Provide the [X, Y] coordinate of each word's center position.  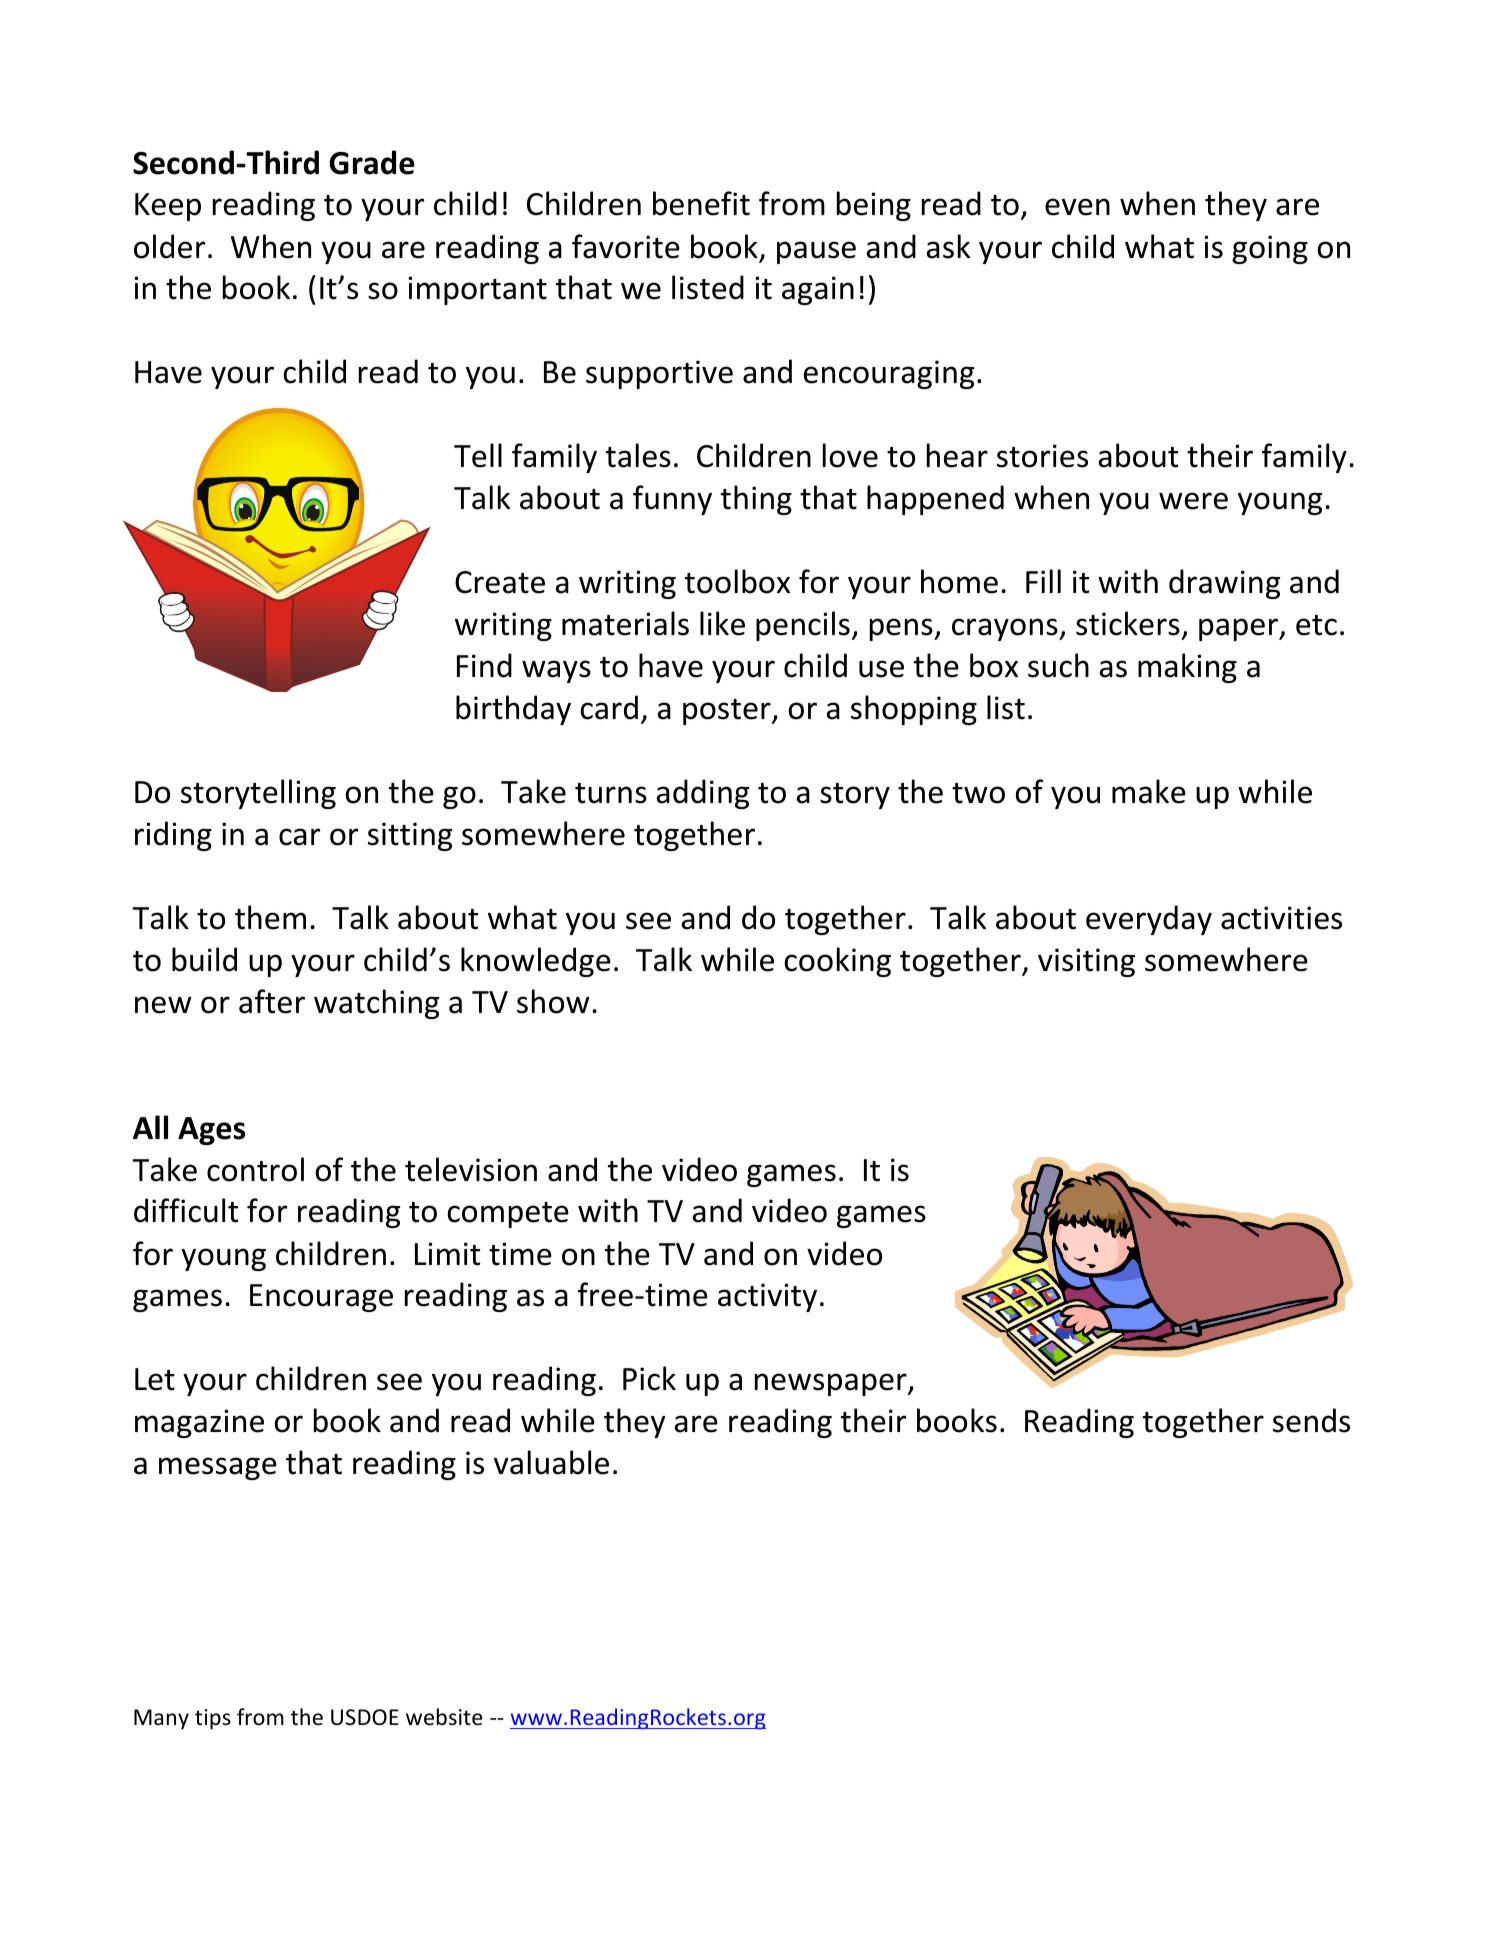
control [255, 1169]
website [444, 1717]
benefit [701, 203]
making [1187, 668]
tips [213, 1719]
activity [767, 1297]
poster [728, 712]
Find [484, 665]
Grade [372, 162]
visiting [1086, 962]
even [1077, 207]
